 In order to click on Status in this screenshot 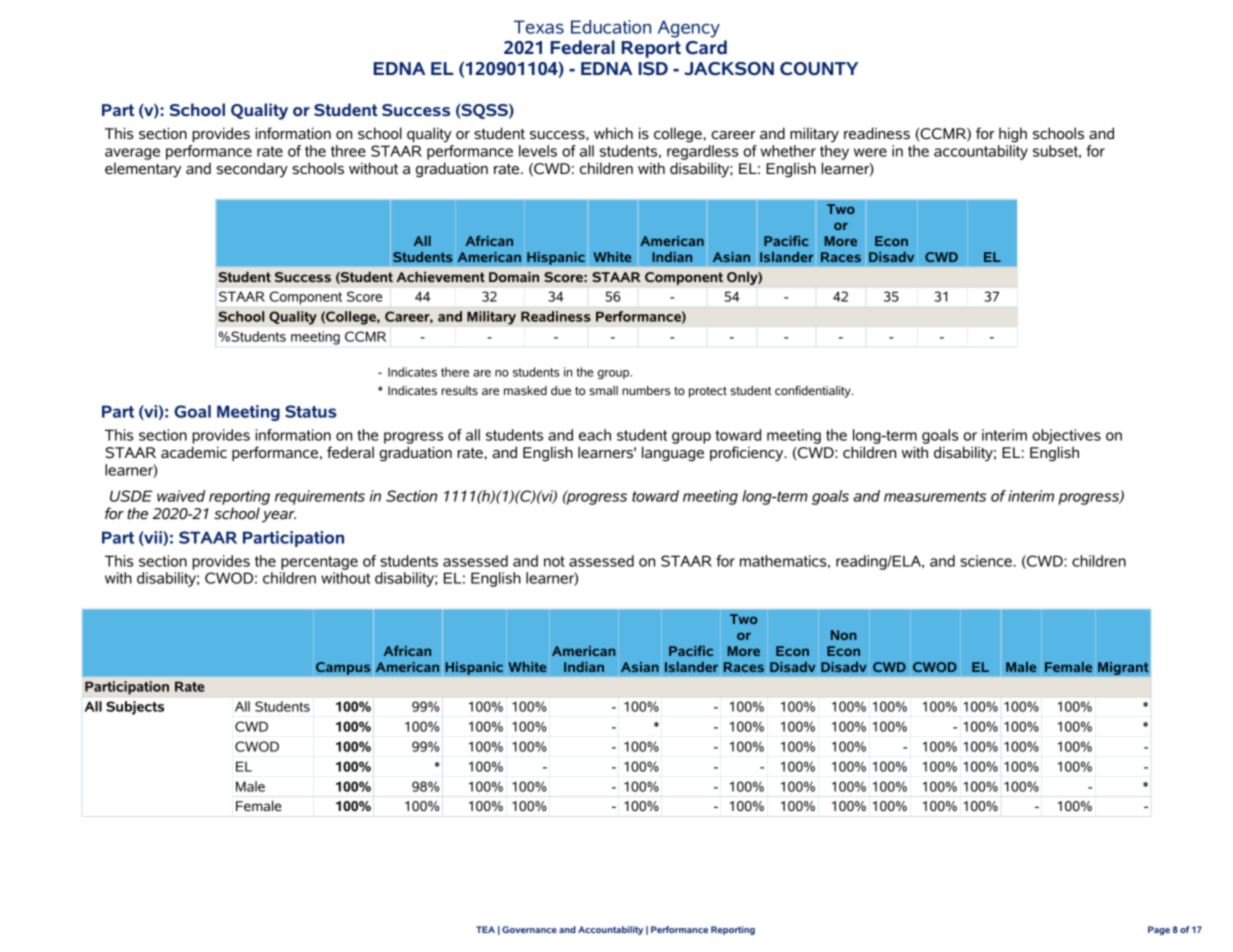, I will do `click(311, 411)`.
